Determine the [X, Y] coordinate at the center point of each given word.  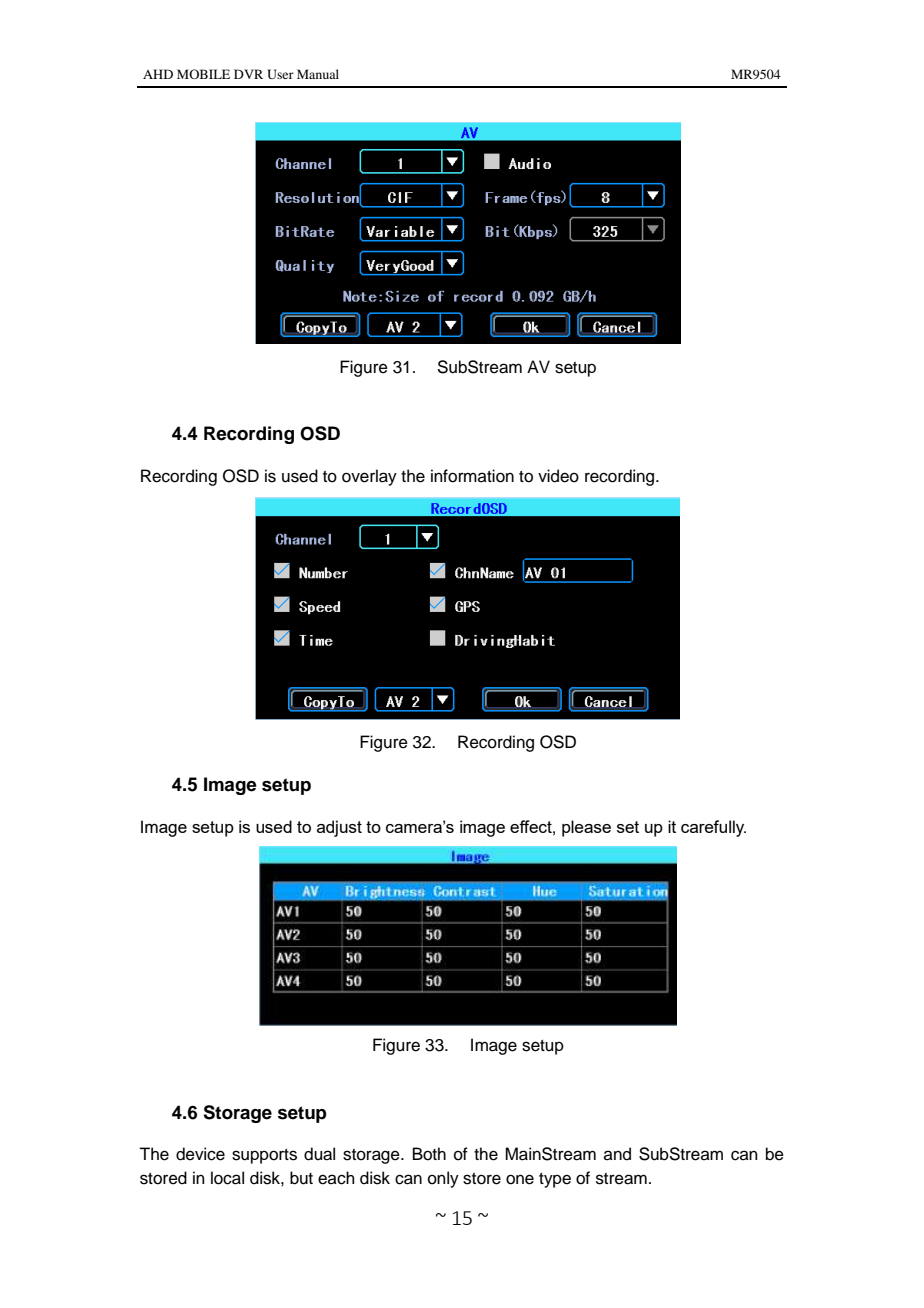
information [472, 476]
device [200, 1154]
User [280, 74]
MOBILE [203, 74]
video [558, 476]
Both [429, 1154]
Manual [318, 74]
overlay [369, 477]
